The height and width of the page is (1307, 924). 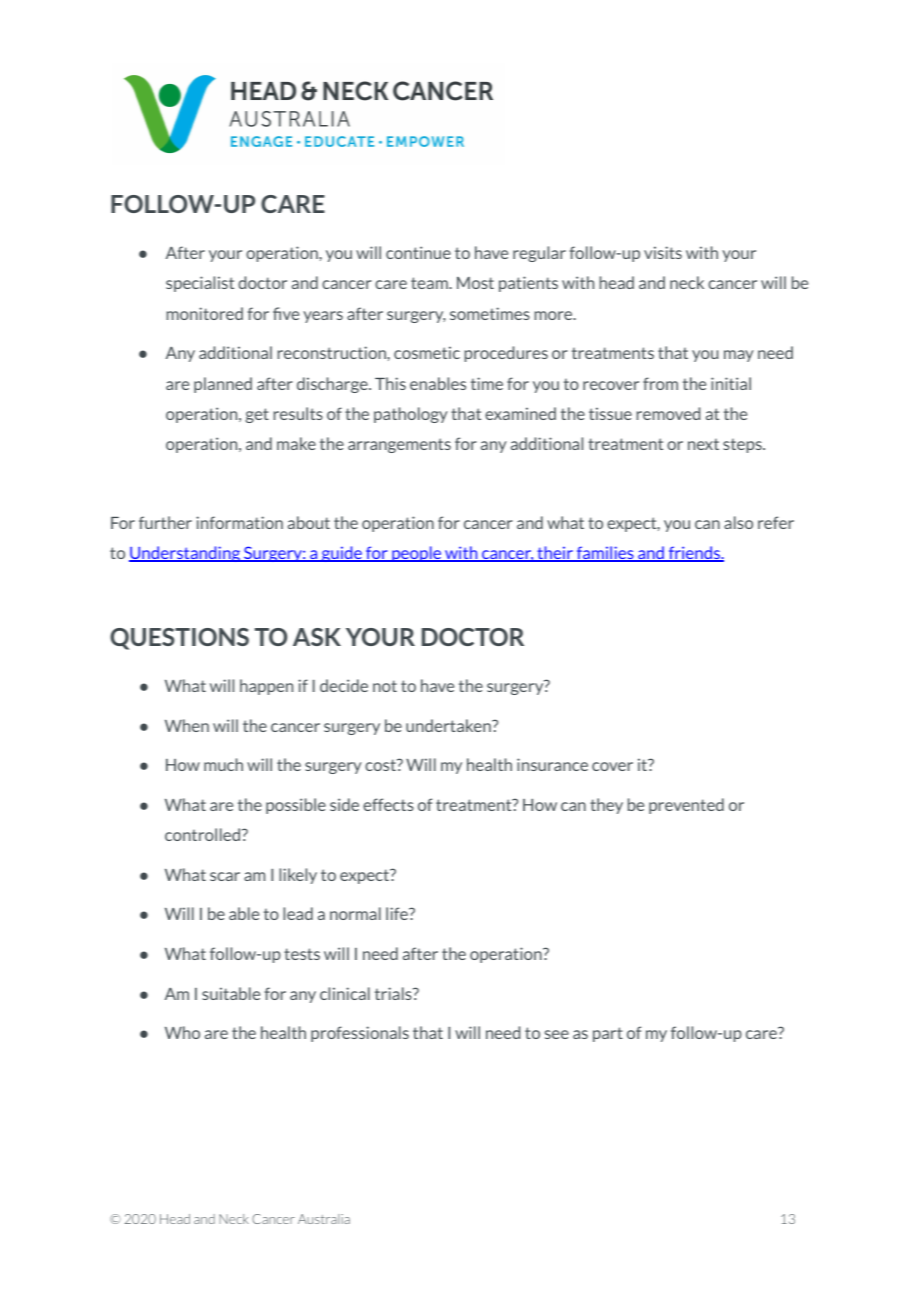 What do you see at coordinates (417, 554) in the page?
I see `people` at bounding box center [417, 554].
